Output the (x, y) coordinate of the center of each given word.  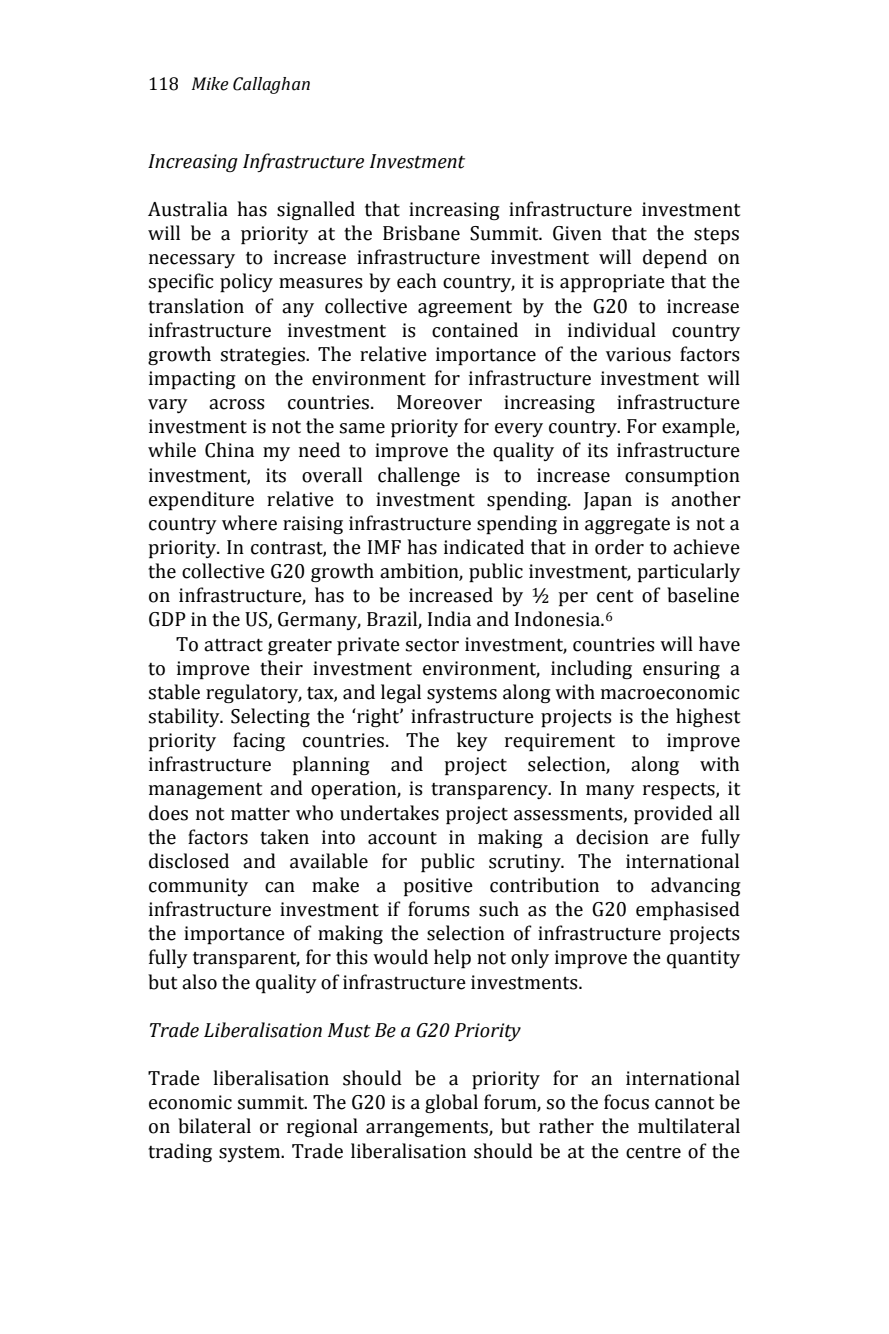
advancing (696, 886)
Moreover (439, 402)
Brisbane (421, 233)
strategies (264, 356)
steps (716, 236)
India (449, 619)
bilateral (214, 1126)
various (638, 354)
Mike (210, 84)
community (198, 887)
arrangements (428, 1129)
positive (438, 887)
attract (233, 645)
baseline (703, 595)
